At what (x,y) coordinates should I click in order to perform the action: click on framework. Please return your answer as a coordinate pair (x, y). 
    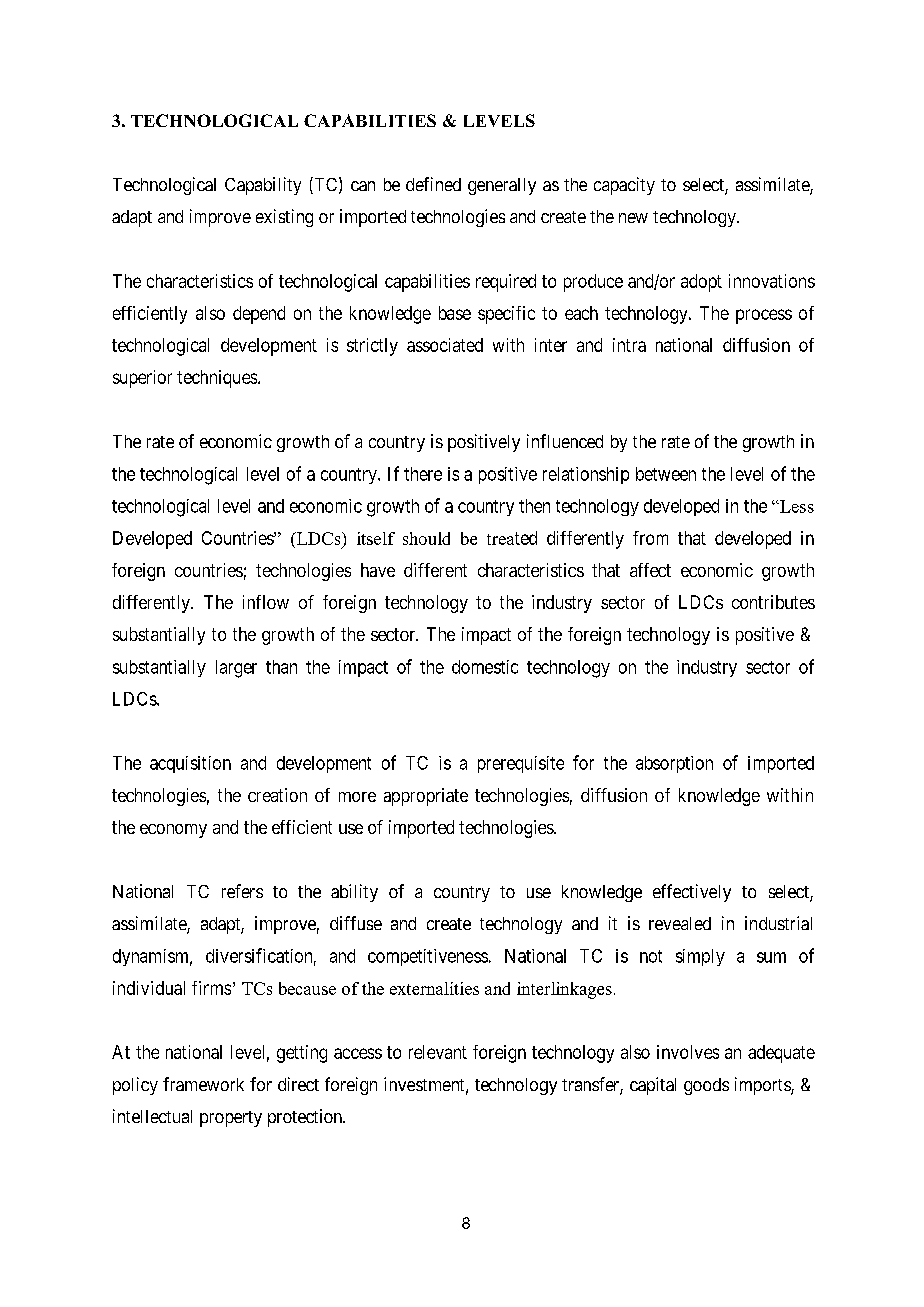
    Looking at the image, I should click on (203, 1084).
